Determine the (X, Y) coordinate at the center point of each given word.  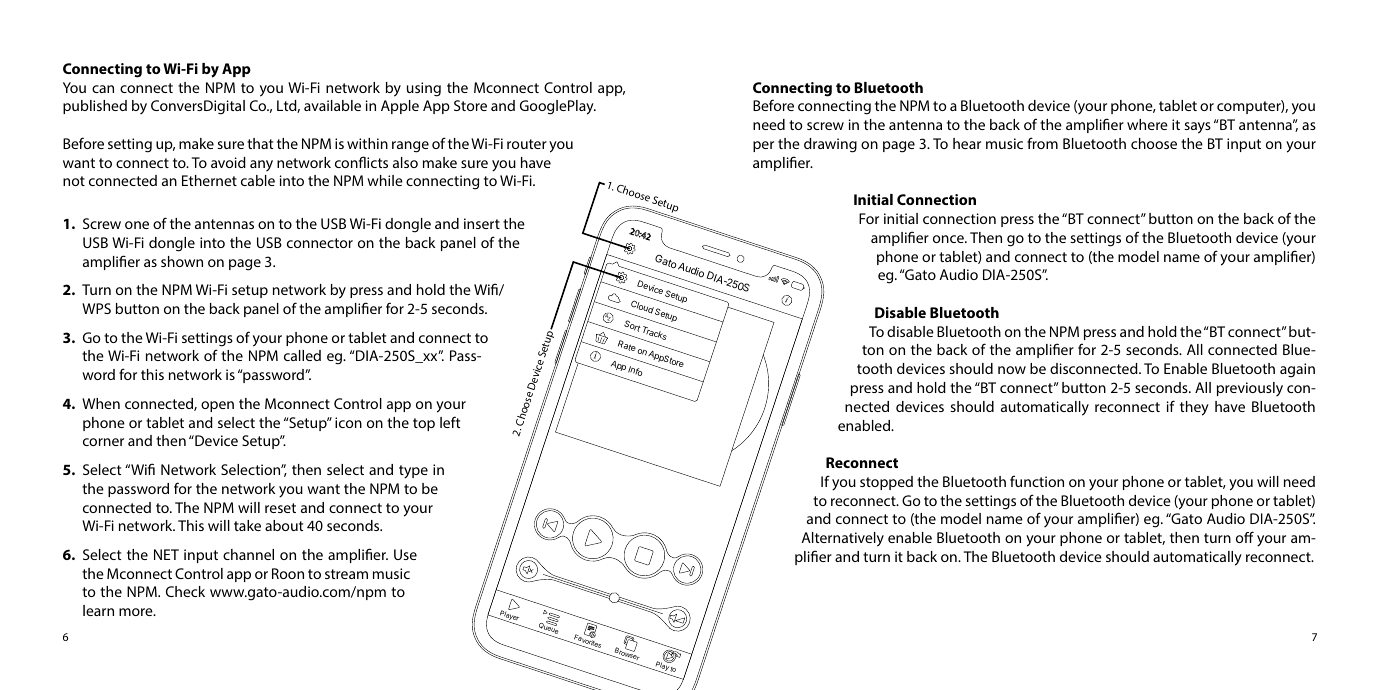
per (763, 146)
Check (185, 591)
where (1147, 124)
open (217, 406)
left (450, 422)
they (1194, 408)
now (1012, 370)
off (1245, 537)
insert (482, 223)
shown (182, 261)
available (332, 105)
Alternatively (843, 539)
